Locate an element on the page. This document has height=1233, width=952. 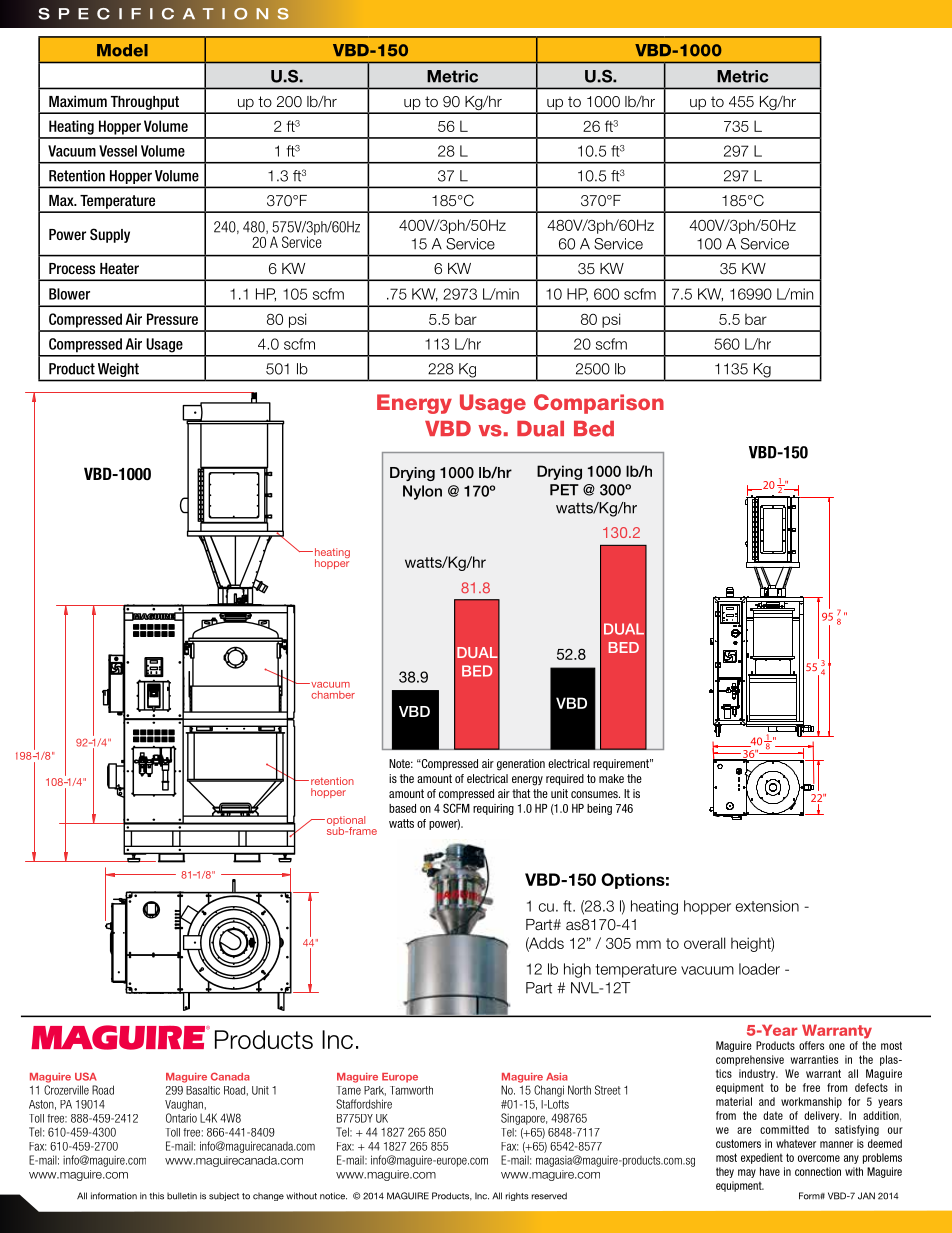
Nylon is located at coordinates (422, 492).
